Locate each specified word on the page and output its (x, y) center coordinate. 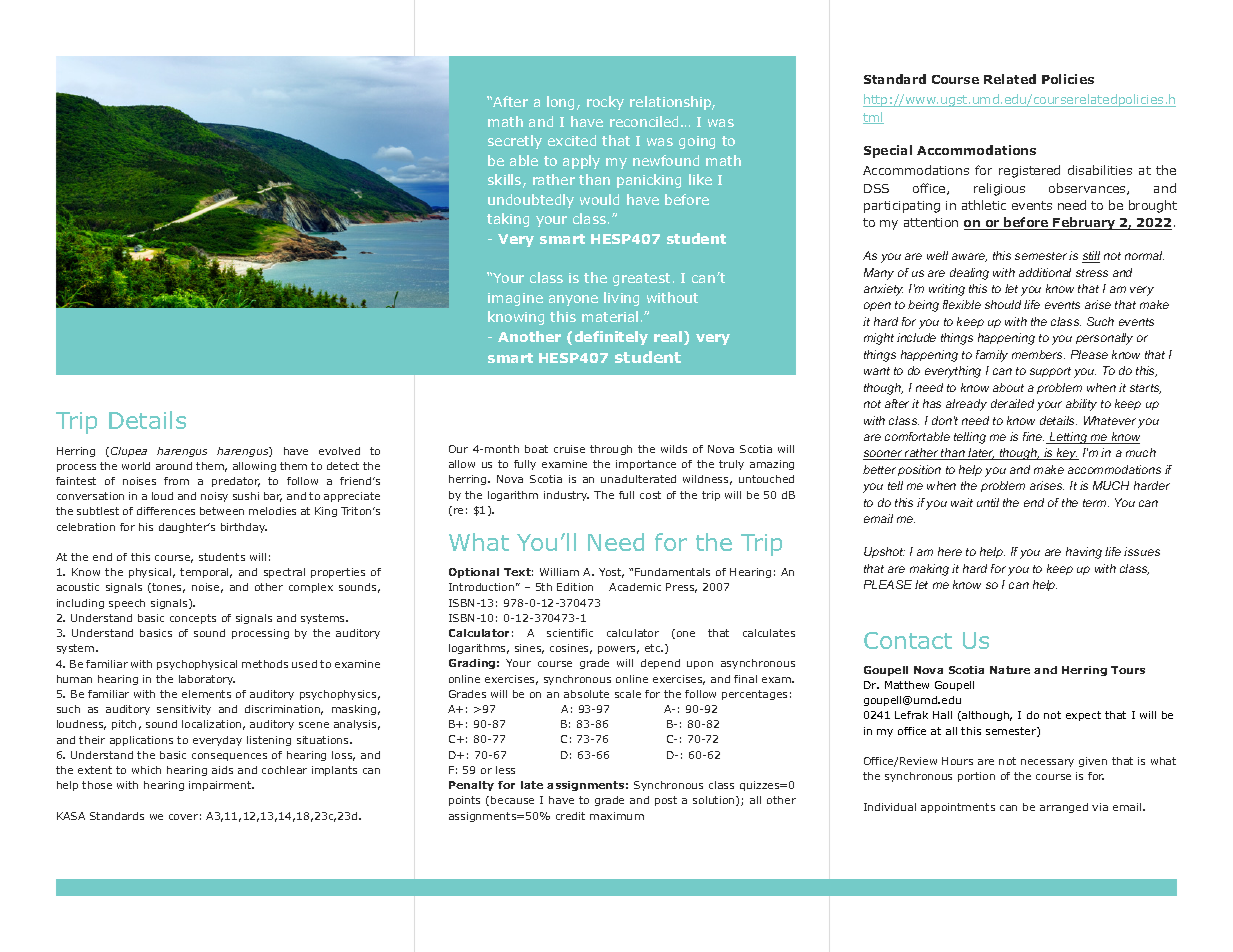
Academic (635, 587)
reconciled (646, 121)
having (1084, 553)
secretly (515, 142)
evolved (339, 451)
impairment (221, 786)
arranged (1064, 808)
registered (1029, 171)
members (1038, 354)
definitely (611, 338)
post (666, 801)
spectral (284, 573)
